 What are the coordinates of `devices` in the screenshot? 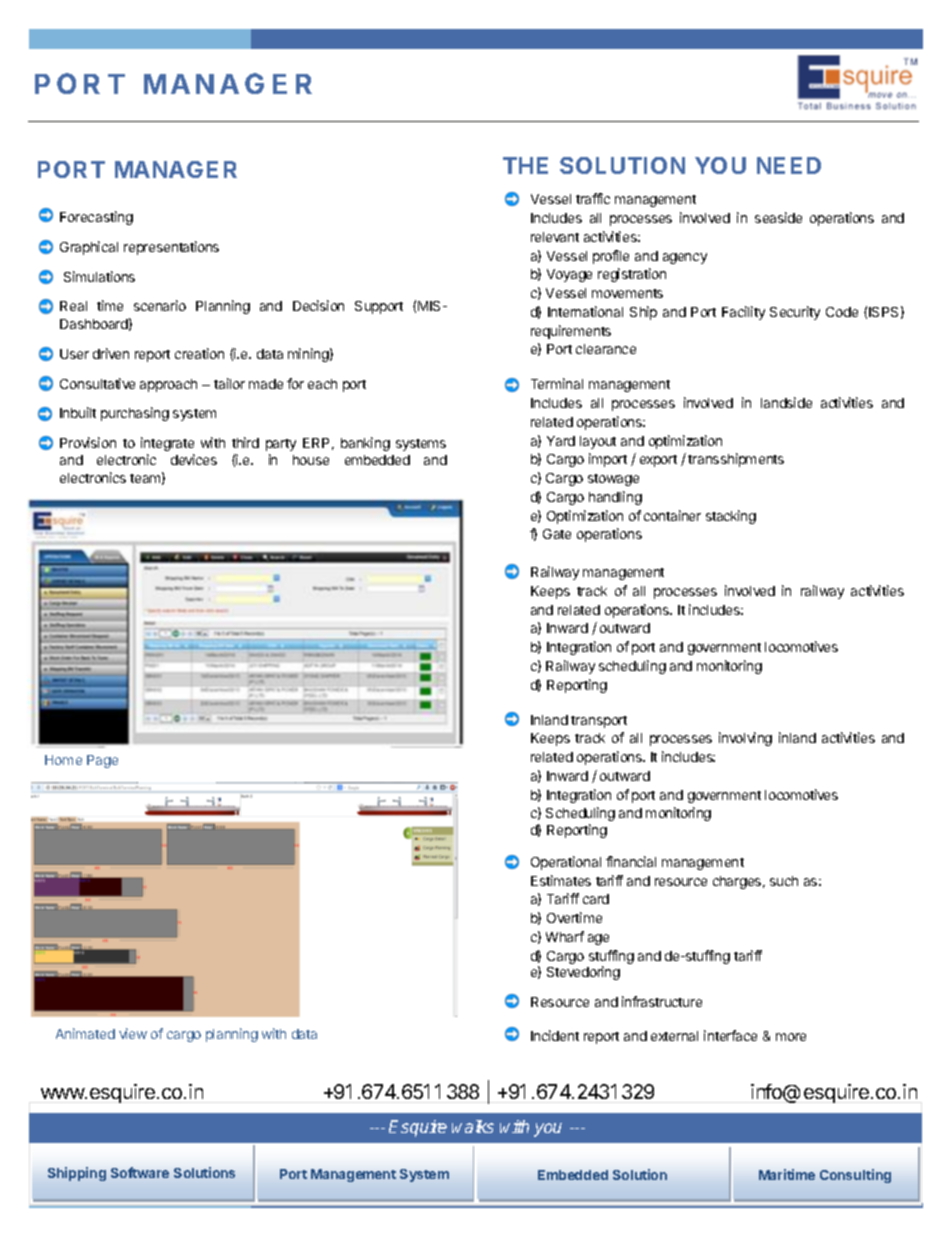 It's located at (194, 459).
